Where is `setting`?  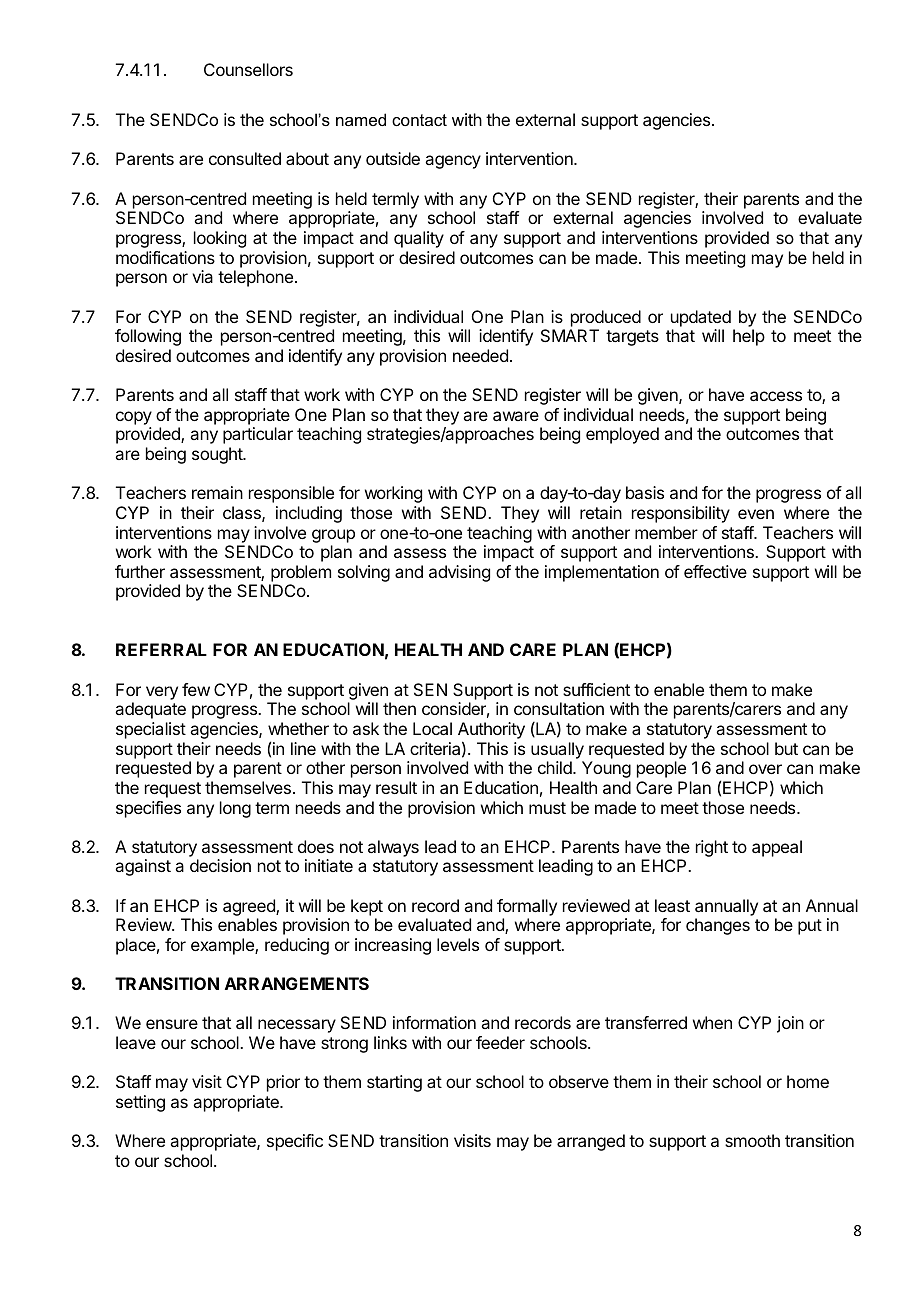 setting is located at coordinates (140, 1103).
